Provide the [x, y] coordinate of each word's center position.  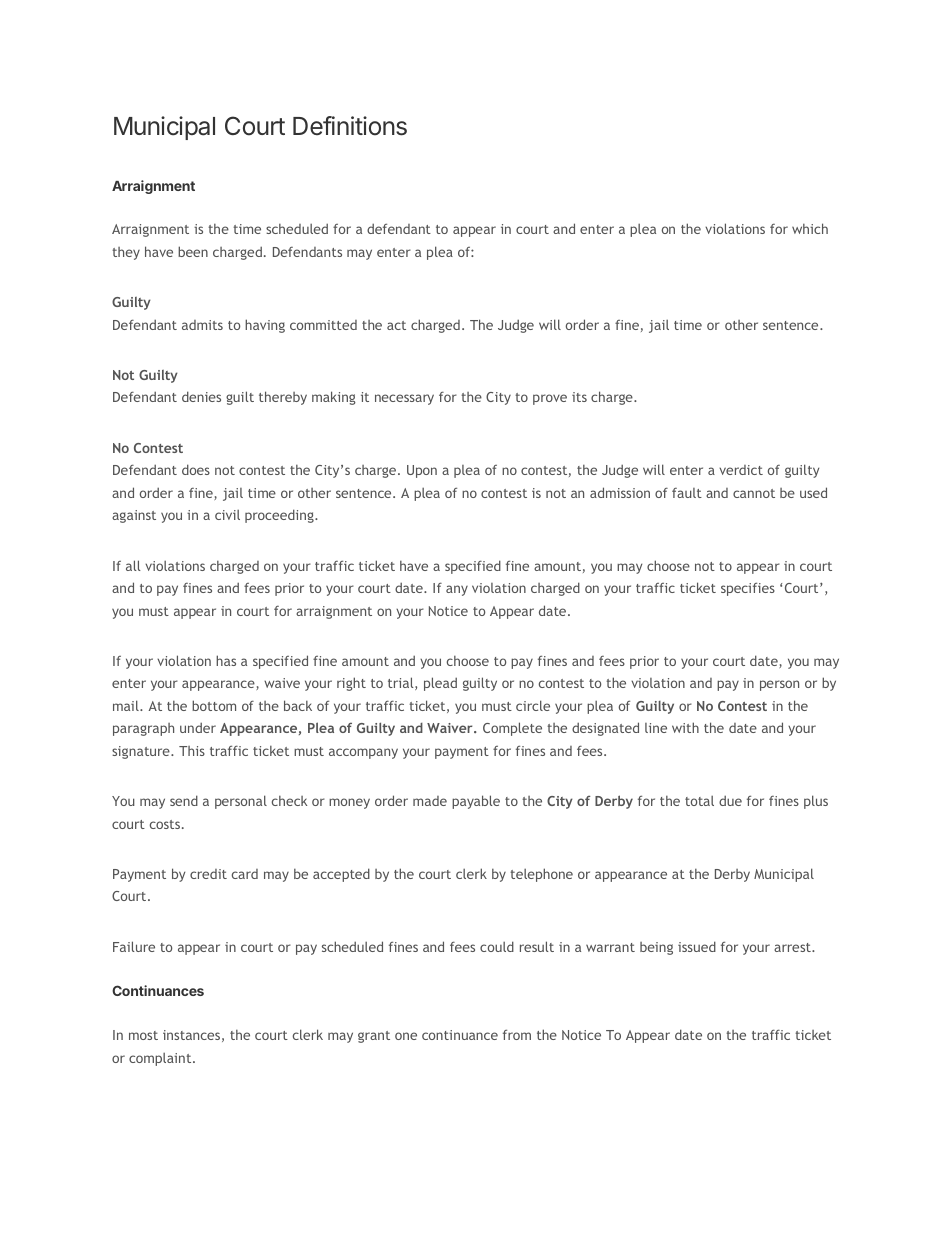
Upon [422, 471]
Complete [512, 729]
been [193, 251]
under [198, 727]
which [810, 228]
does [196, 469]
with [685, 727]
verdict [741, 470]
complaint [161, 1059]
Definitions [350, 126]
